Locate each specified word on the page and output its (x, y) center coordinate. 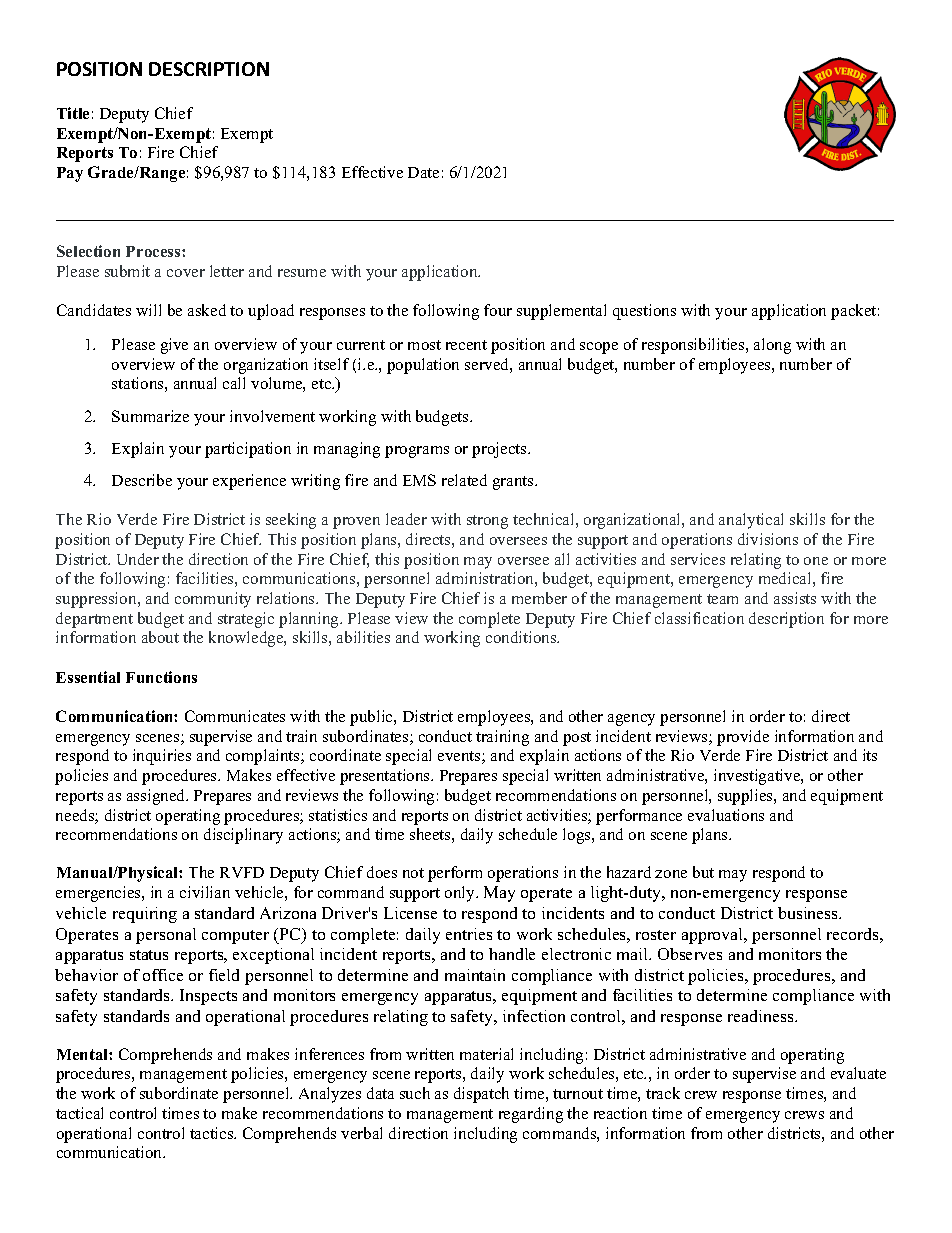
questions (644, 312)
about (160, 637)
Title (73, 113)
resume (302, 273)
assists (795, 598)
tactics (213, 1133)
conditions (522, 637)
